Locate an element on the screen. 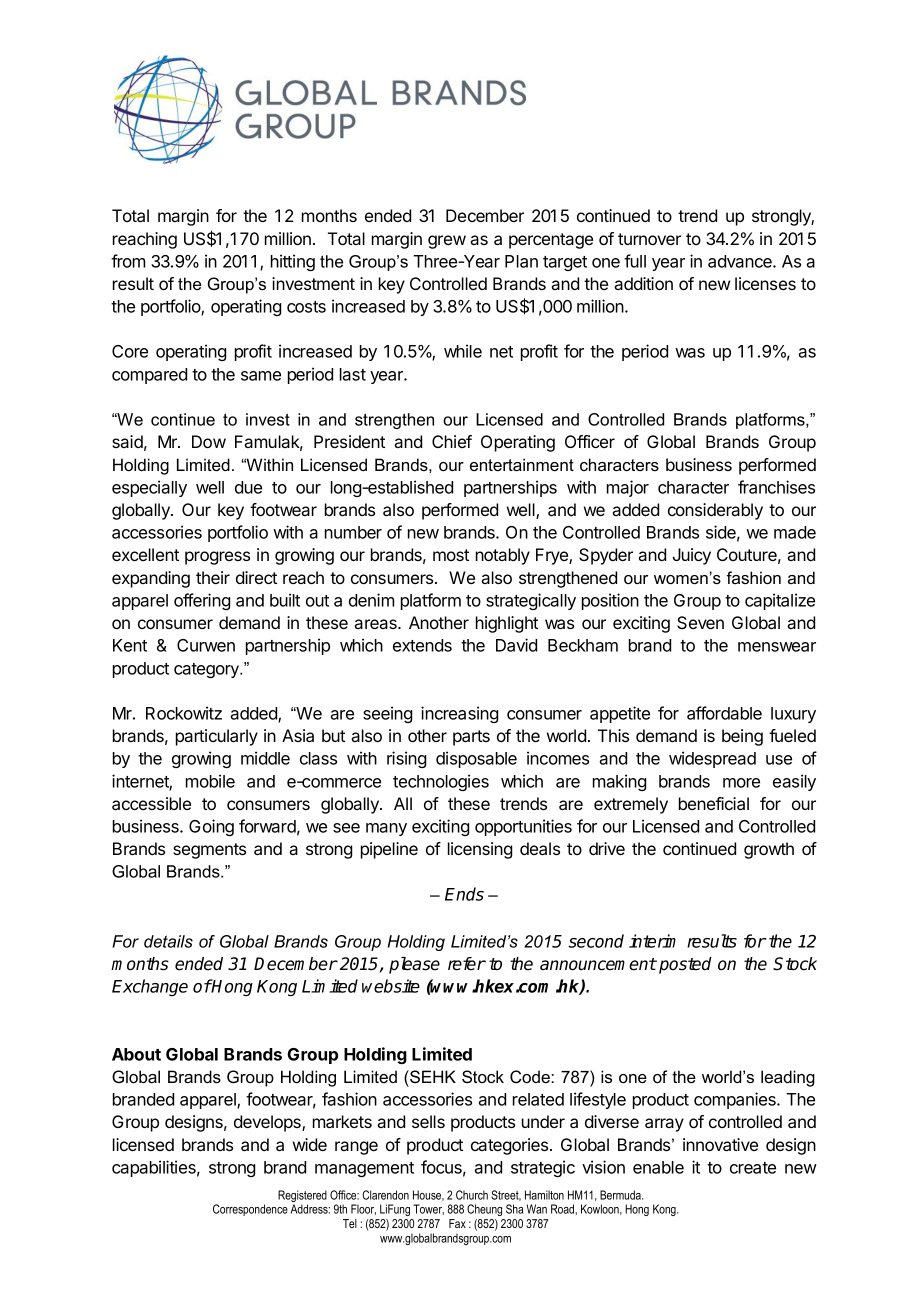 Image resolution: width=924 pixels, height=1308 pixels. please is located at coordinates (414, 965).
